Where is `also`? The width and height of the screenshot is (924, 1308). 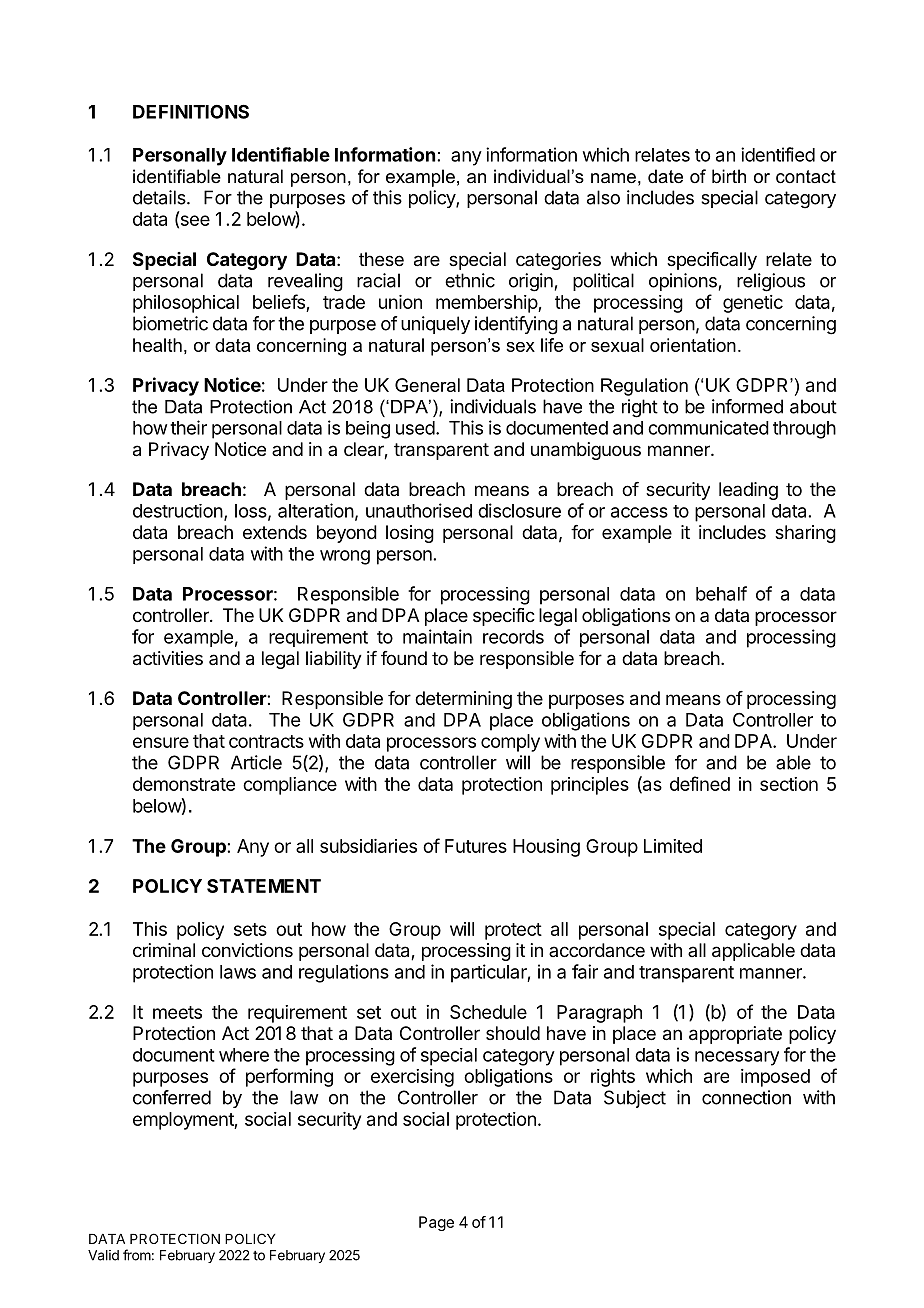
also is located at coordinates (603, 197).
